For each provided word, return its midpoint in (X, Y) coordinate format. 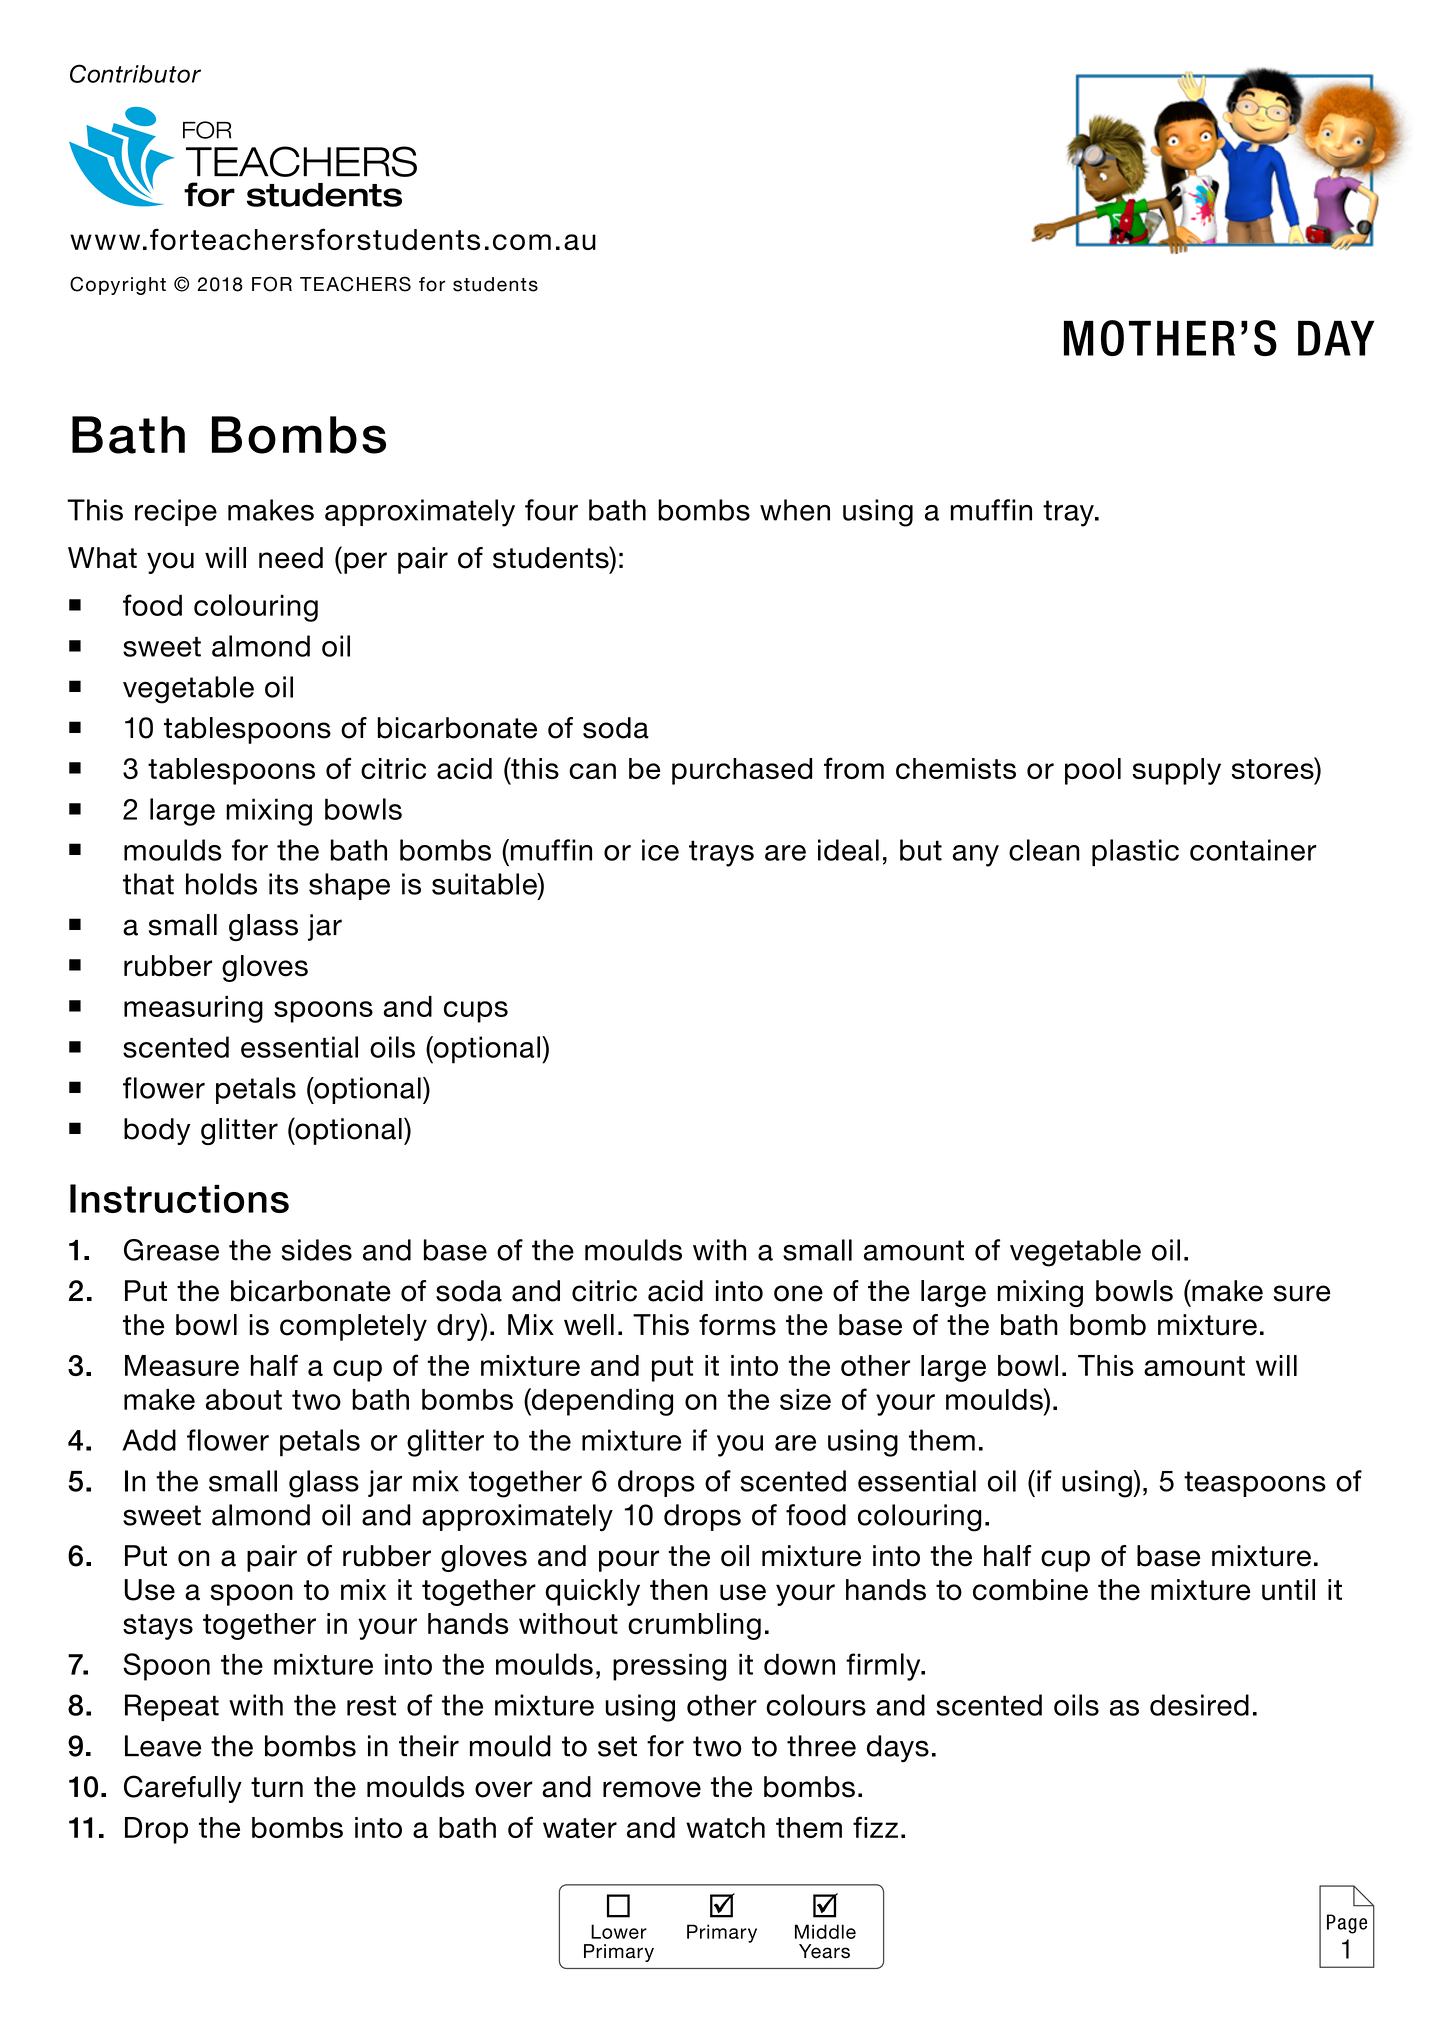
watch (725, 1827)
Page (1347, 1924)
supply (1177, 771)
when (795, 510)
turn (277, 1787)
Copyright (118, 285)
